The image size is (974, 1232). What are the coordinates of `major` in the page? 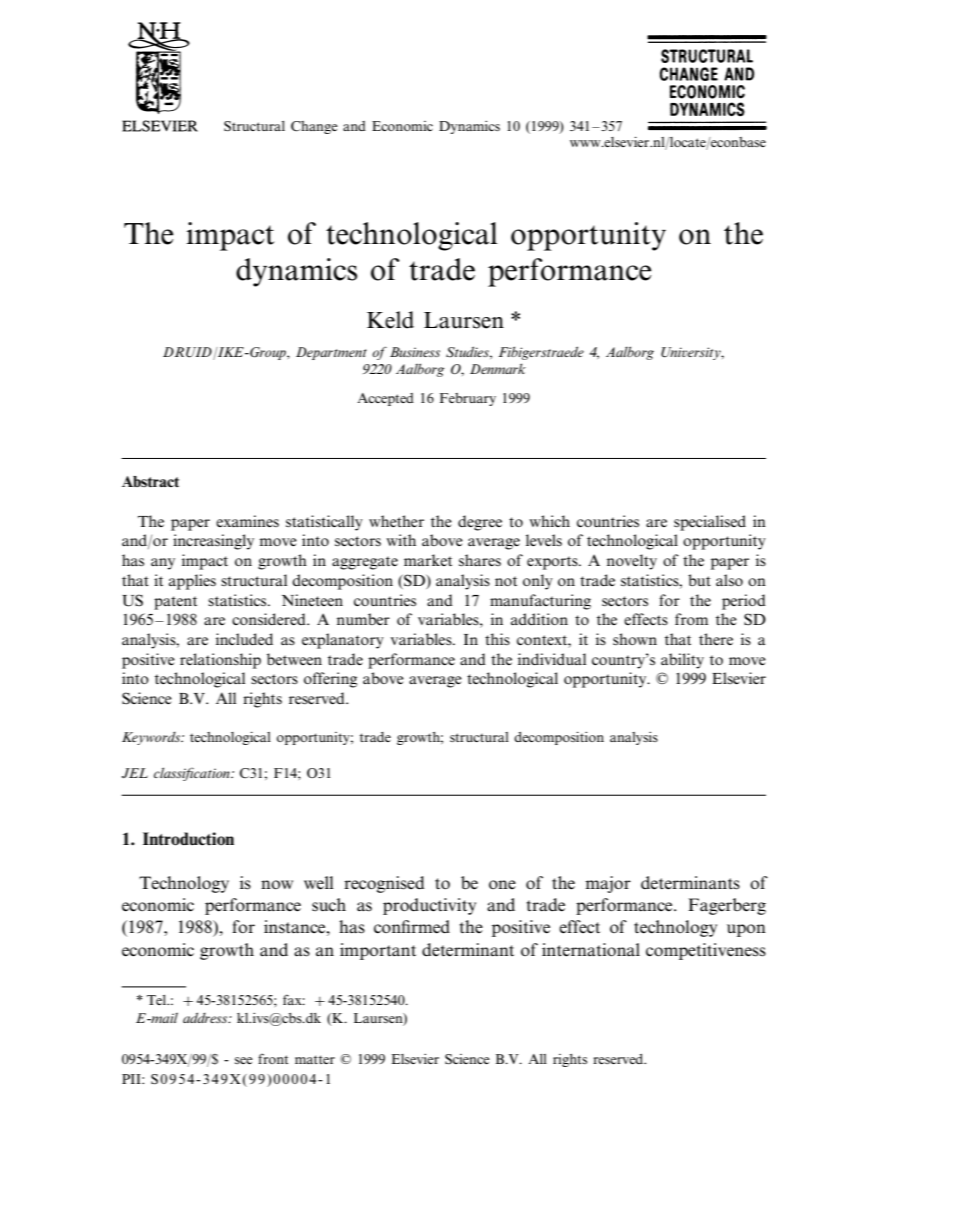 It's located at (608, 884).
